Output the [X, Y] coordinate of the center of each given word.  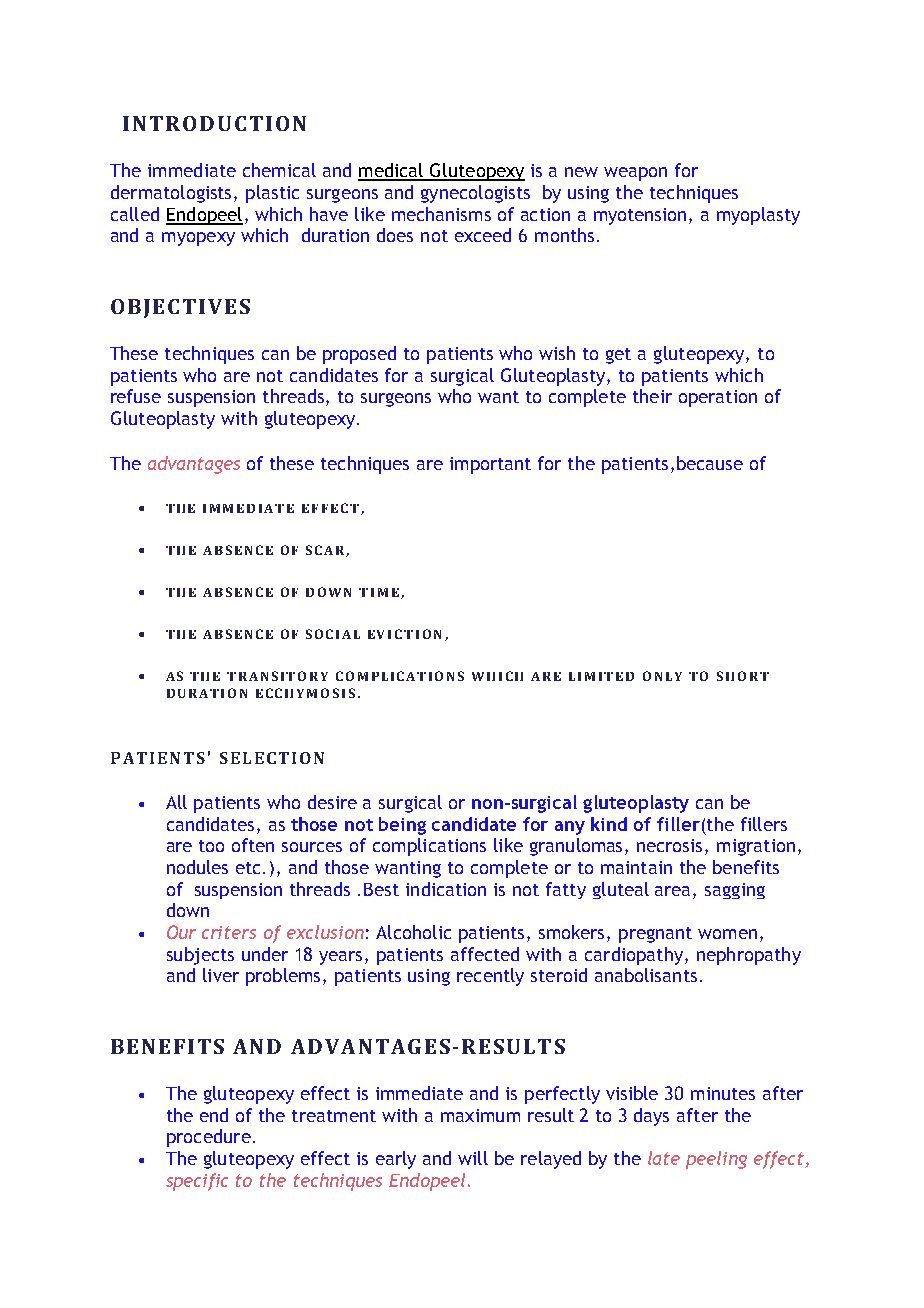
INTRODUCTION [214, 123]
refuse [136, 396]
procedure [209, 1138]
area [674, 891]
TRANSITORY [277, 676]
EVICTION [404, 634]
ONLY [662, 676]
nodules [197, 867]
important [490, 465]
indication [446, 889]
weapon [635, 174]
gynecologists [475, 194]
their [652, 396]
